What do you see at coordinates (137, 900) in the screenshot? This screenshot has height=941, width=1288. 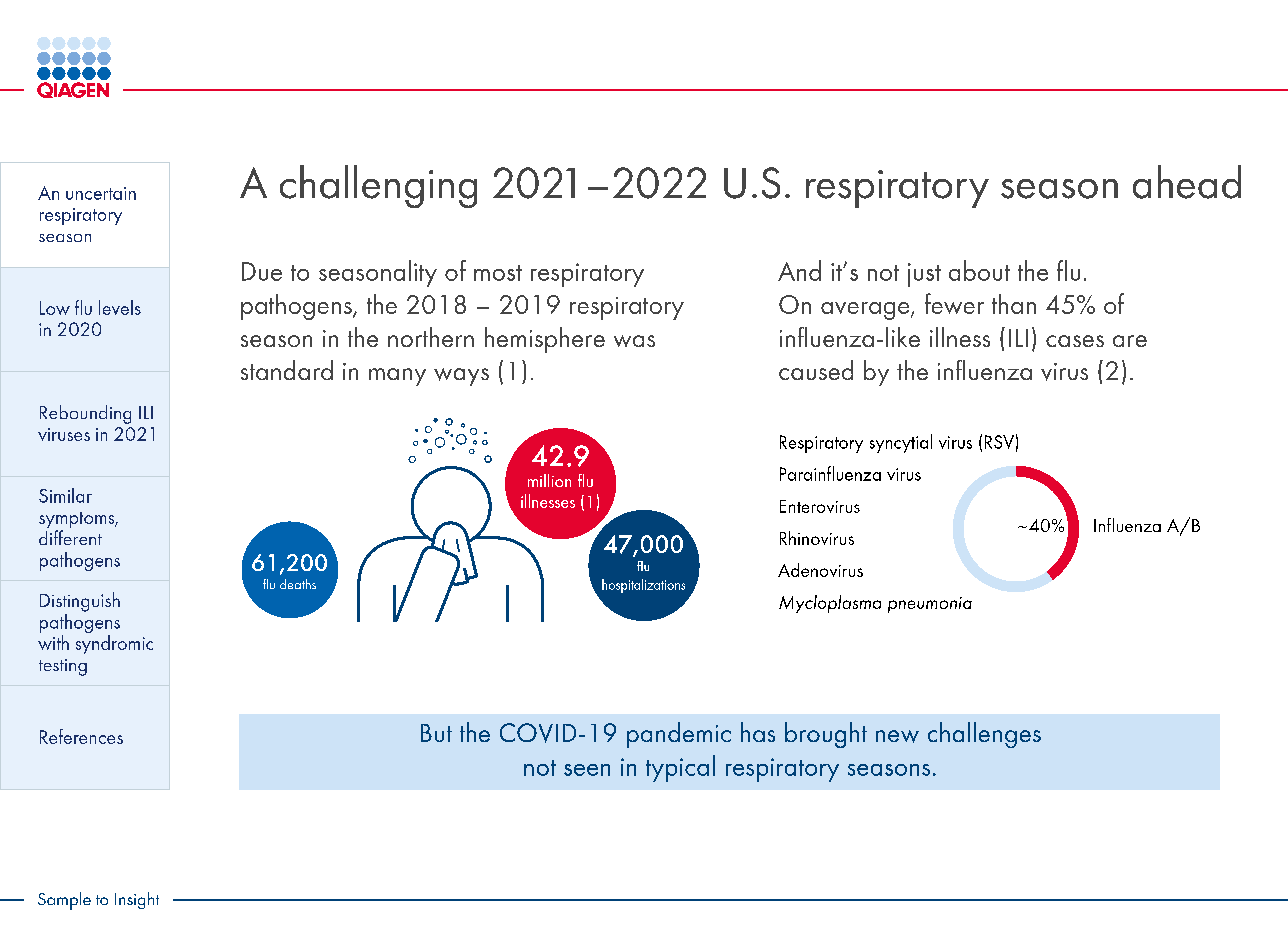 I see `Insight` at bounding box center [137, 900].
